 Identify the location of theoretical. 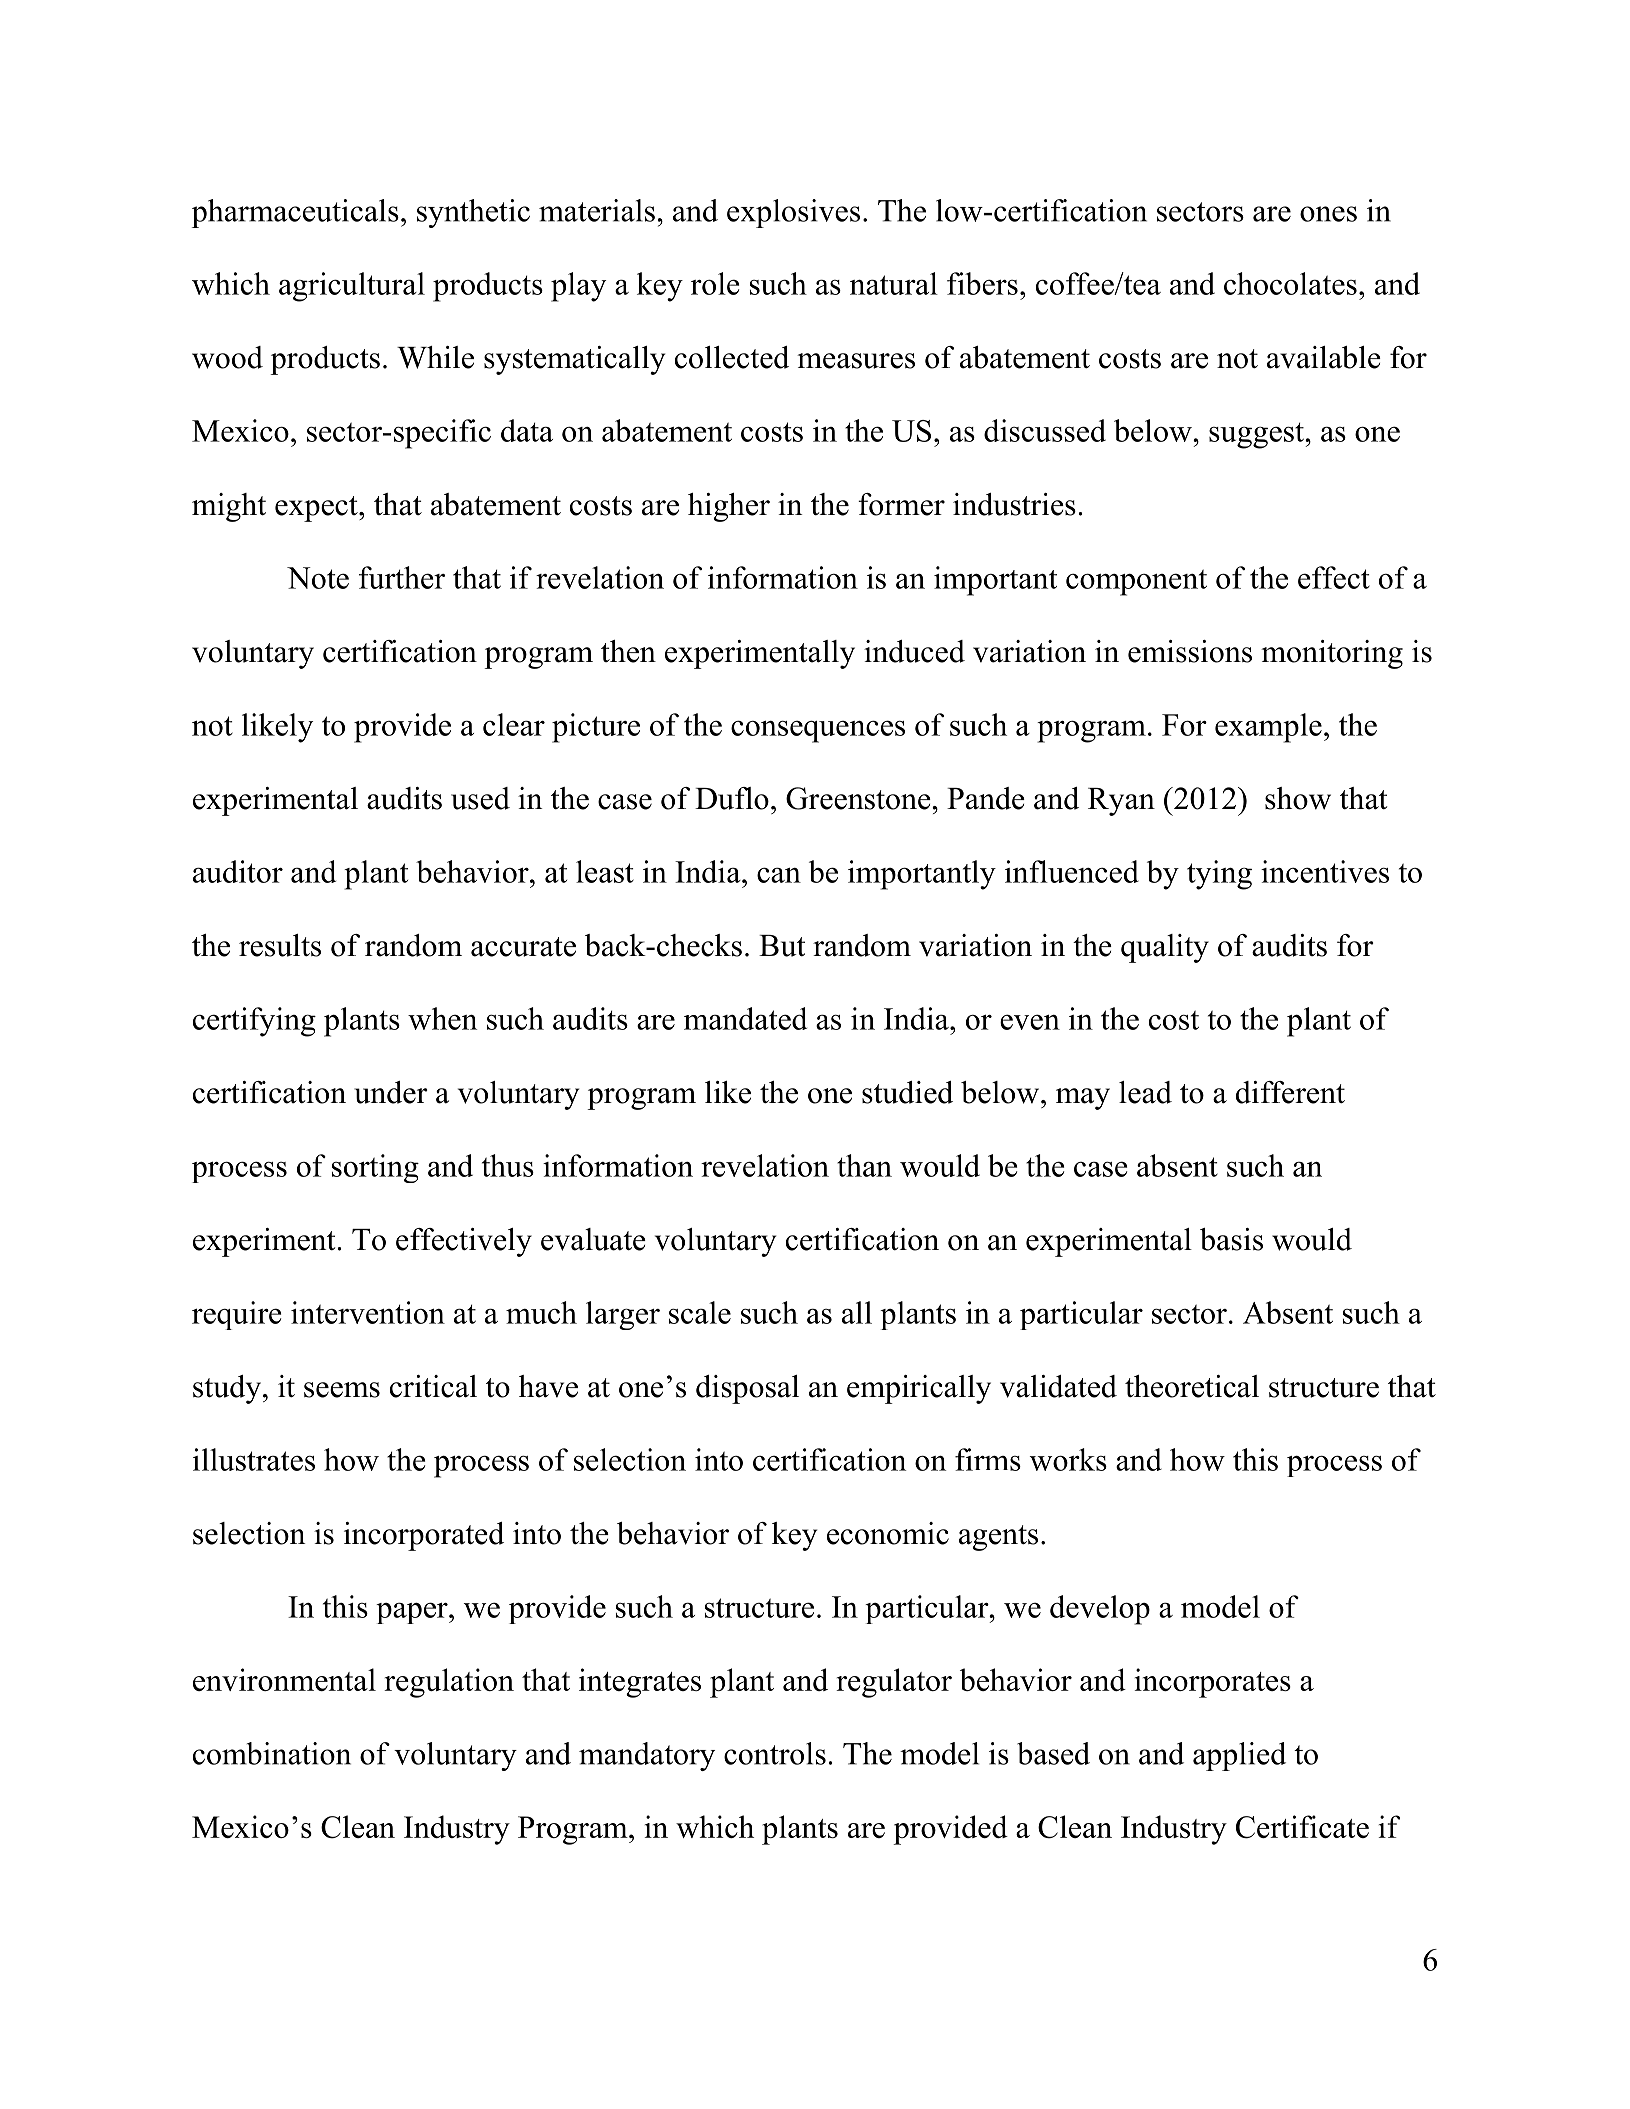
(1192, 1386).
